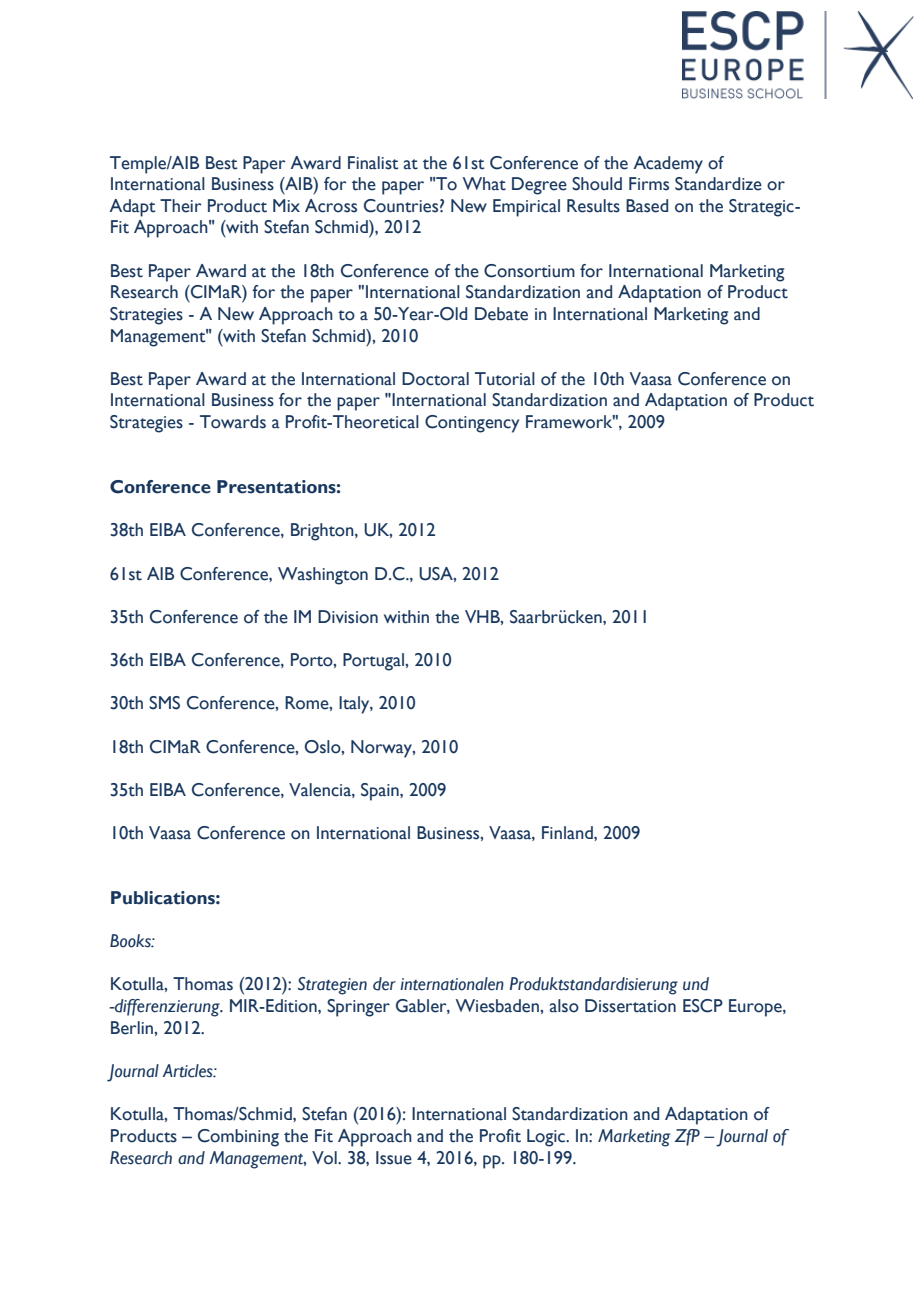  I want to click on Finland, so click(568, 833).
